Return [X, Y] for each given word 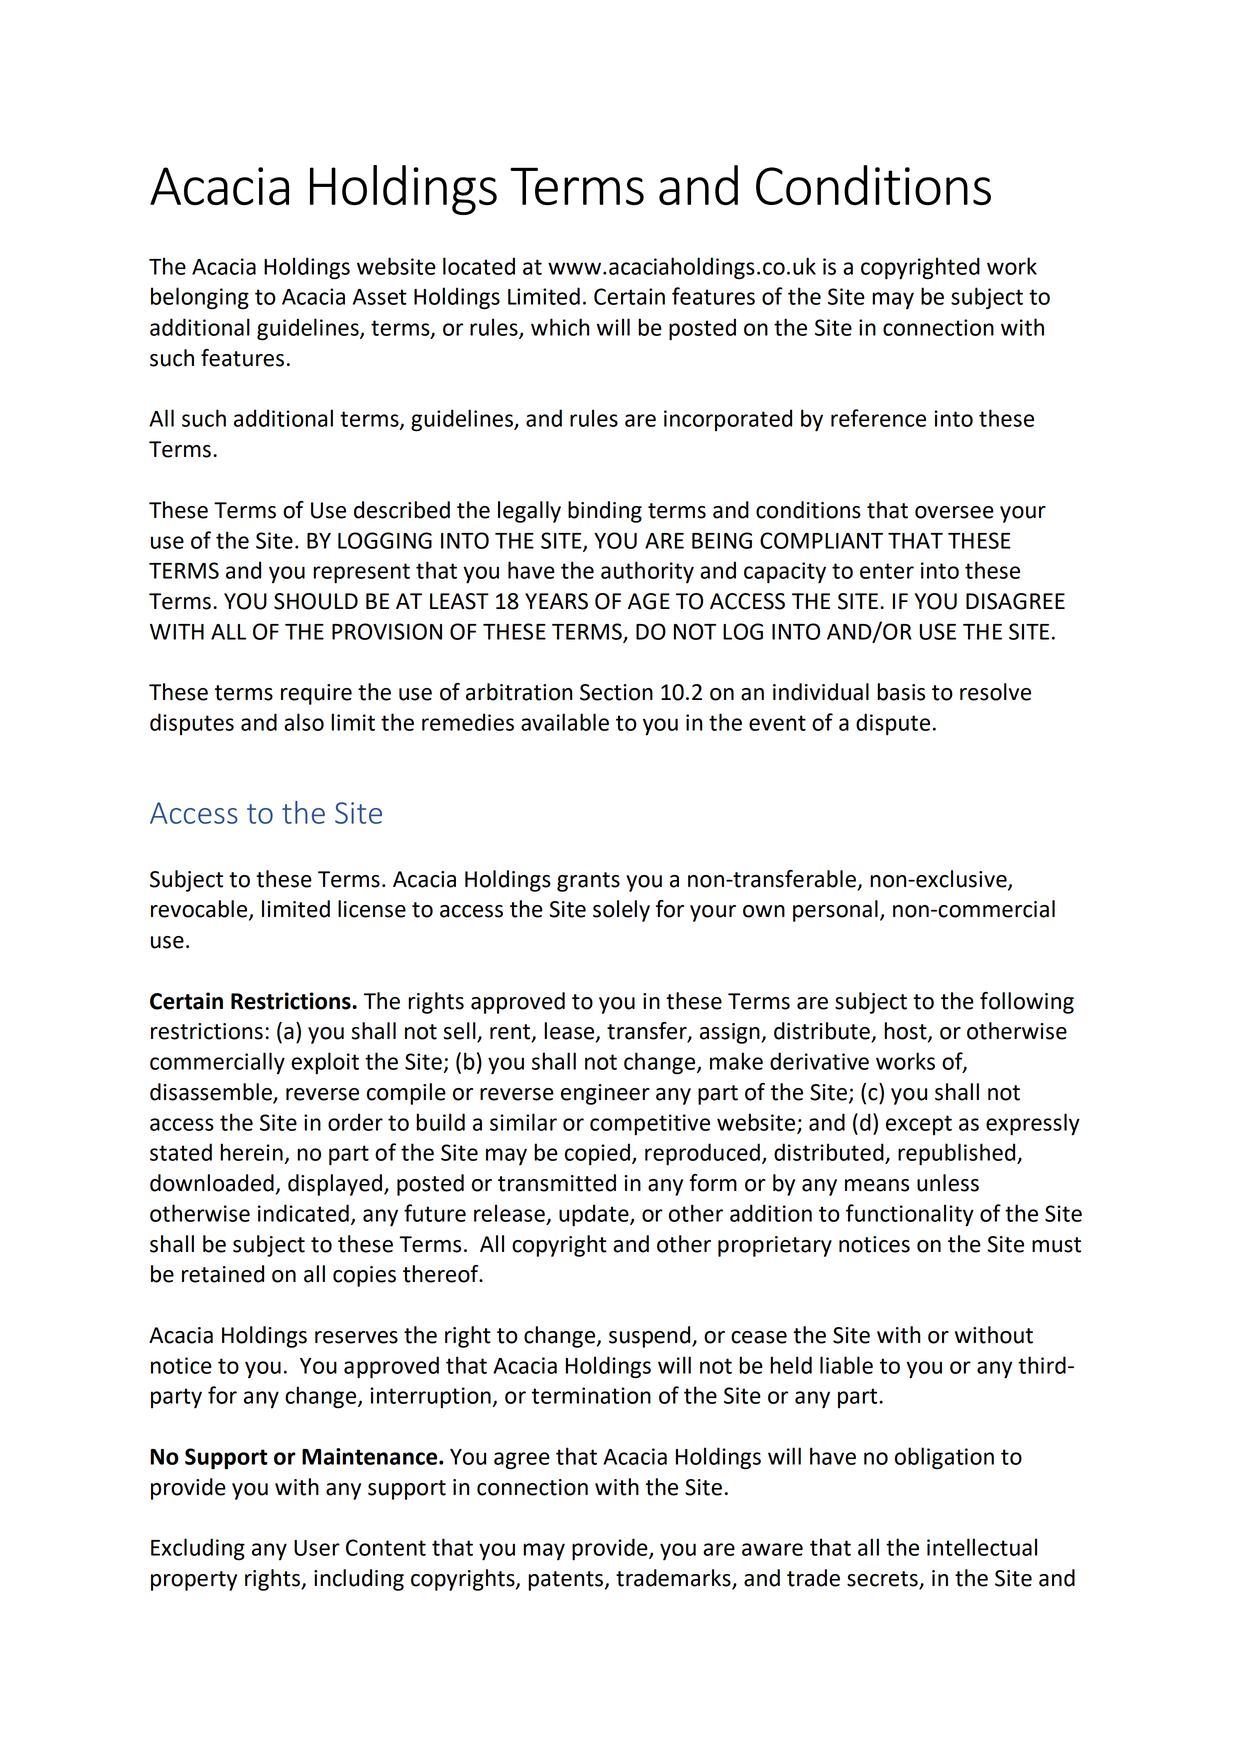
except [919, 1125]
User [317, 1548]
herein [251, 1152]
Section [616, 692]
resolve [995, 692]
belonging [200, 298]
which [560, 327]
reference [878, 418]
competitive [650, 1125]
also [304, 722]
